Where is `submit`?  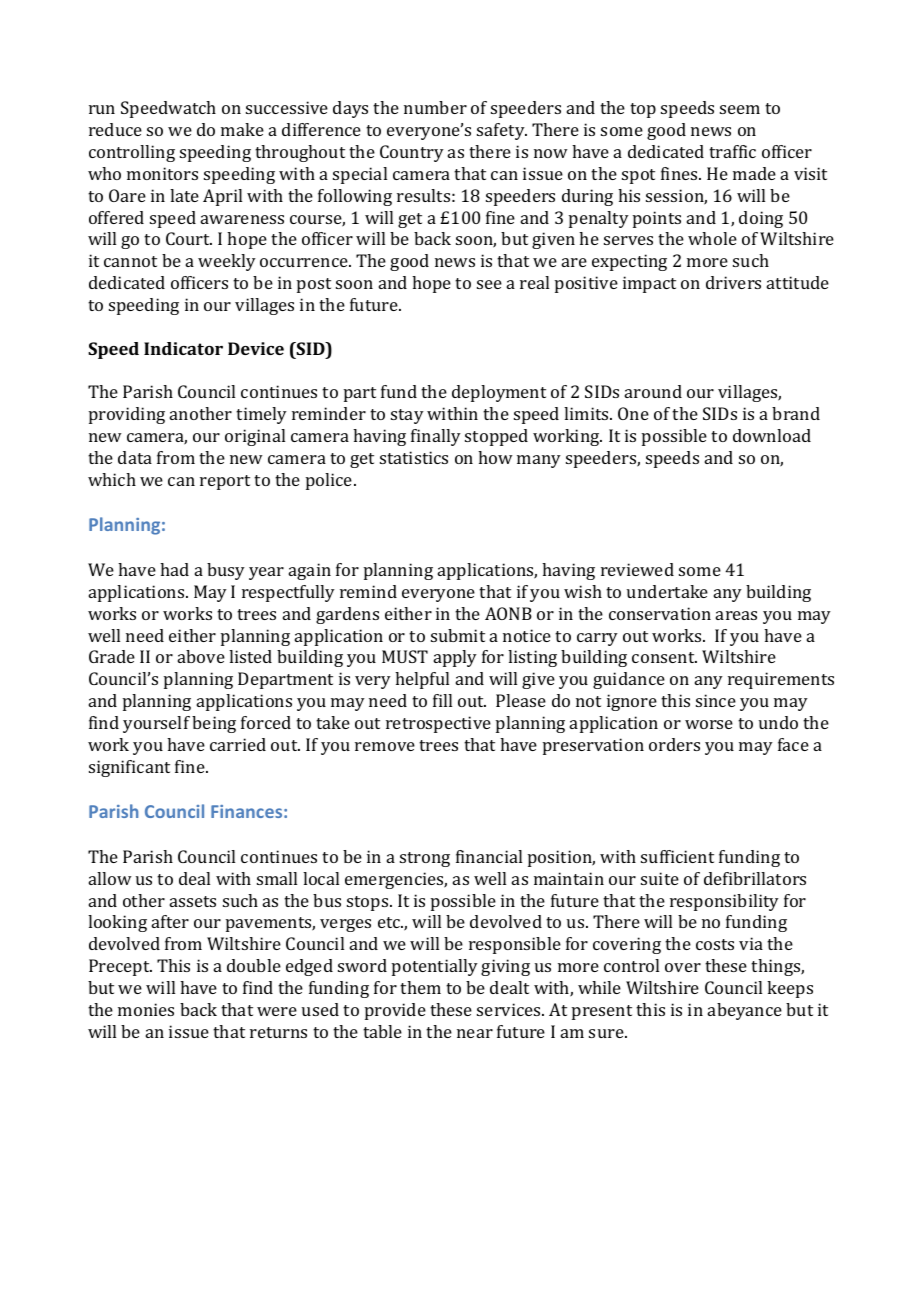 submit is located at coordinates (458, 635).
